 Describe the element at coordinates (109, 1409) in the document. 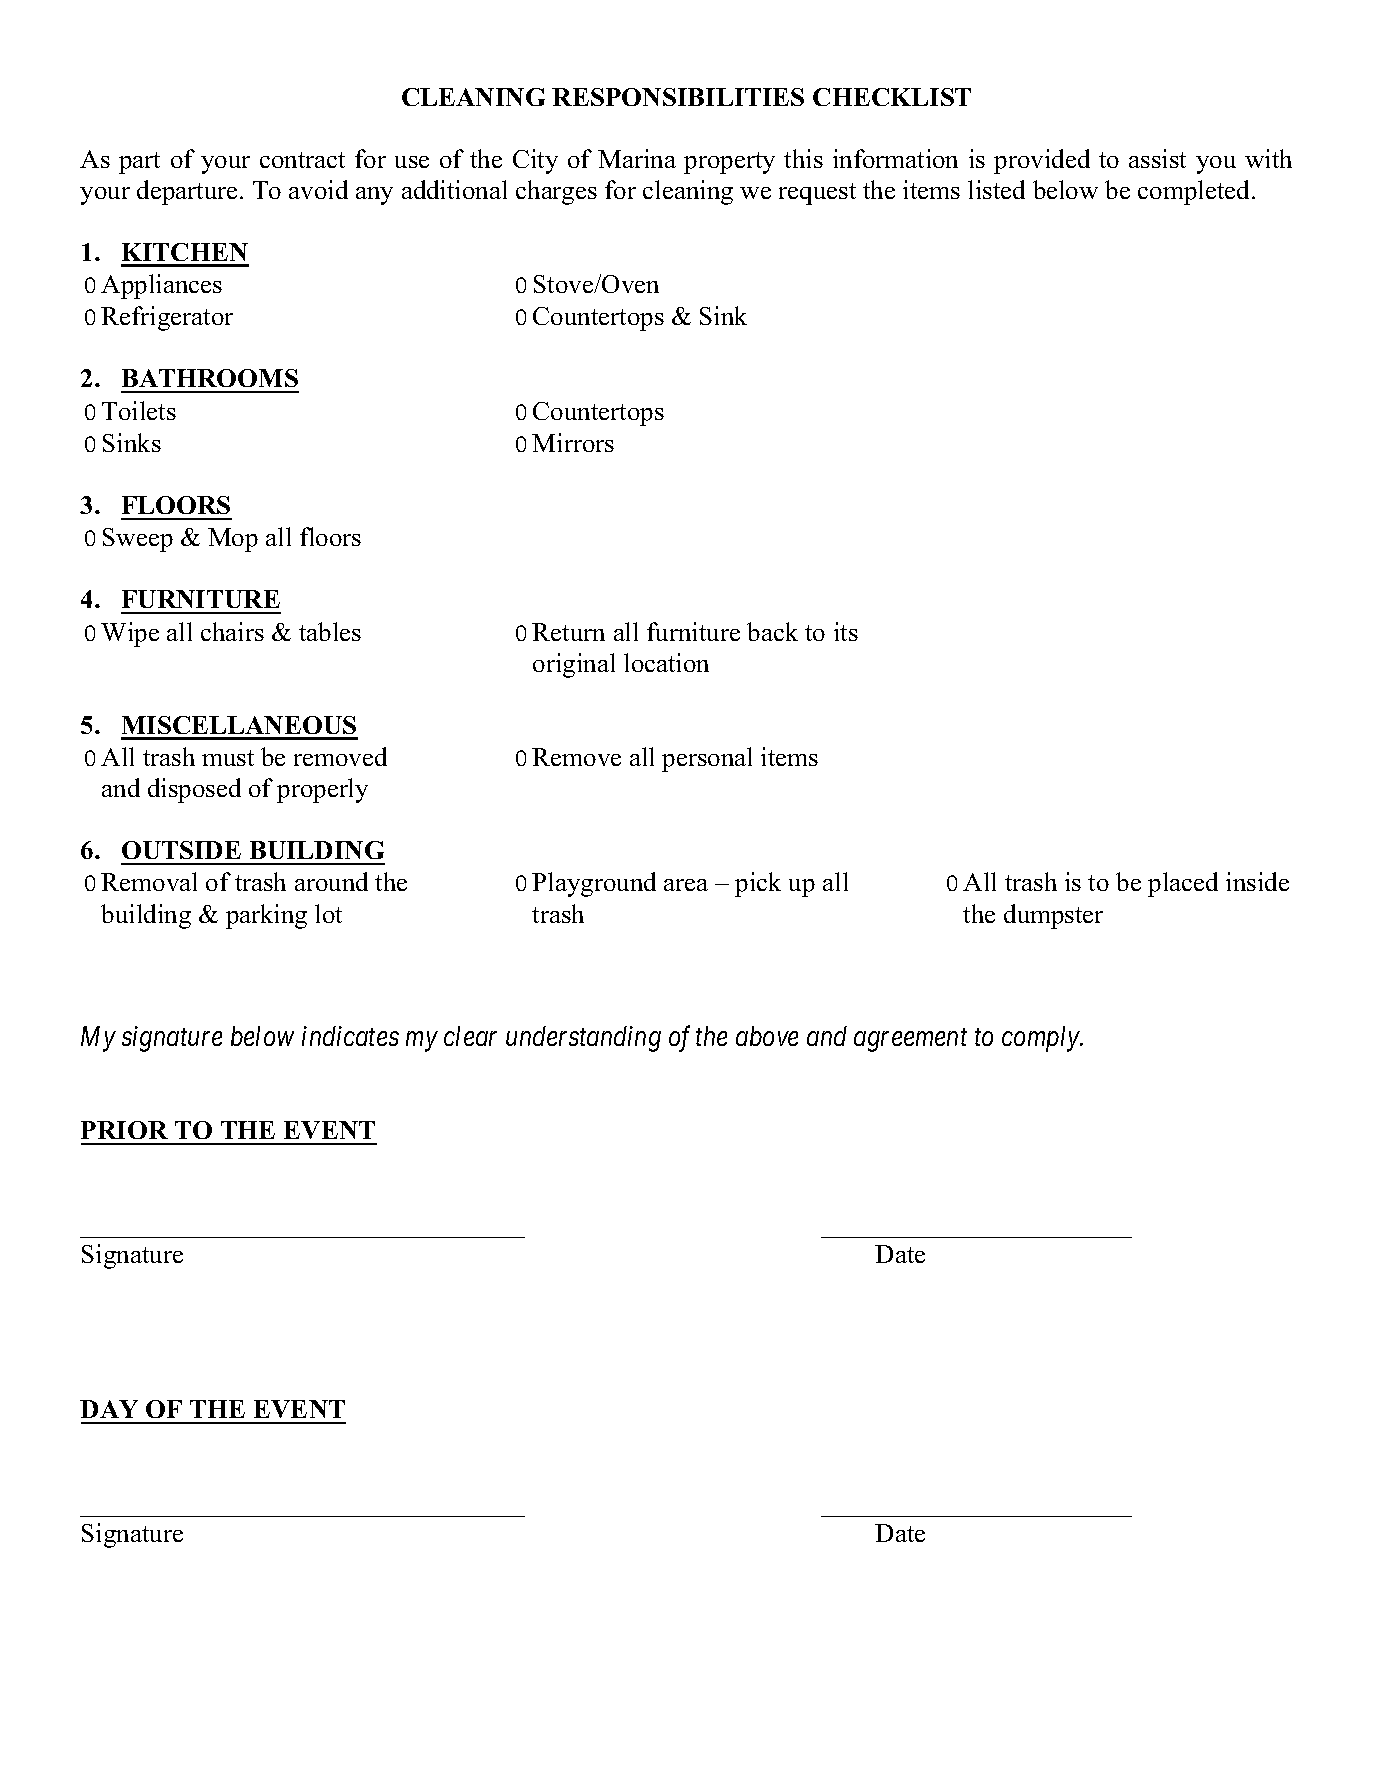

I see `DAY` at that location.
